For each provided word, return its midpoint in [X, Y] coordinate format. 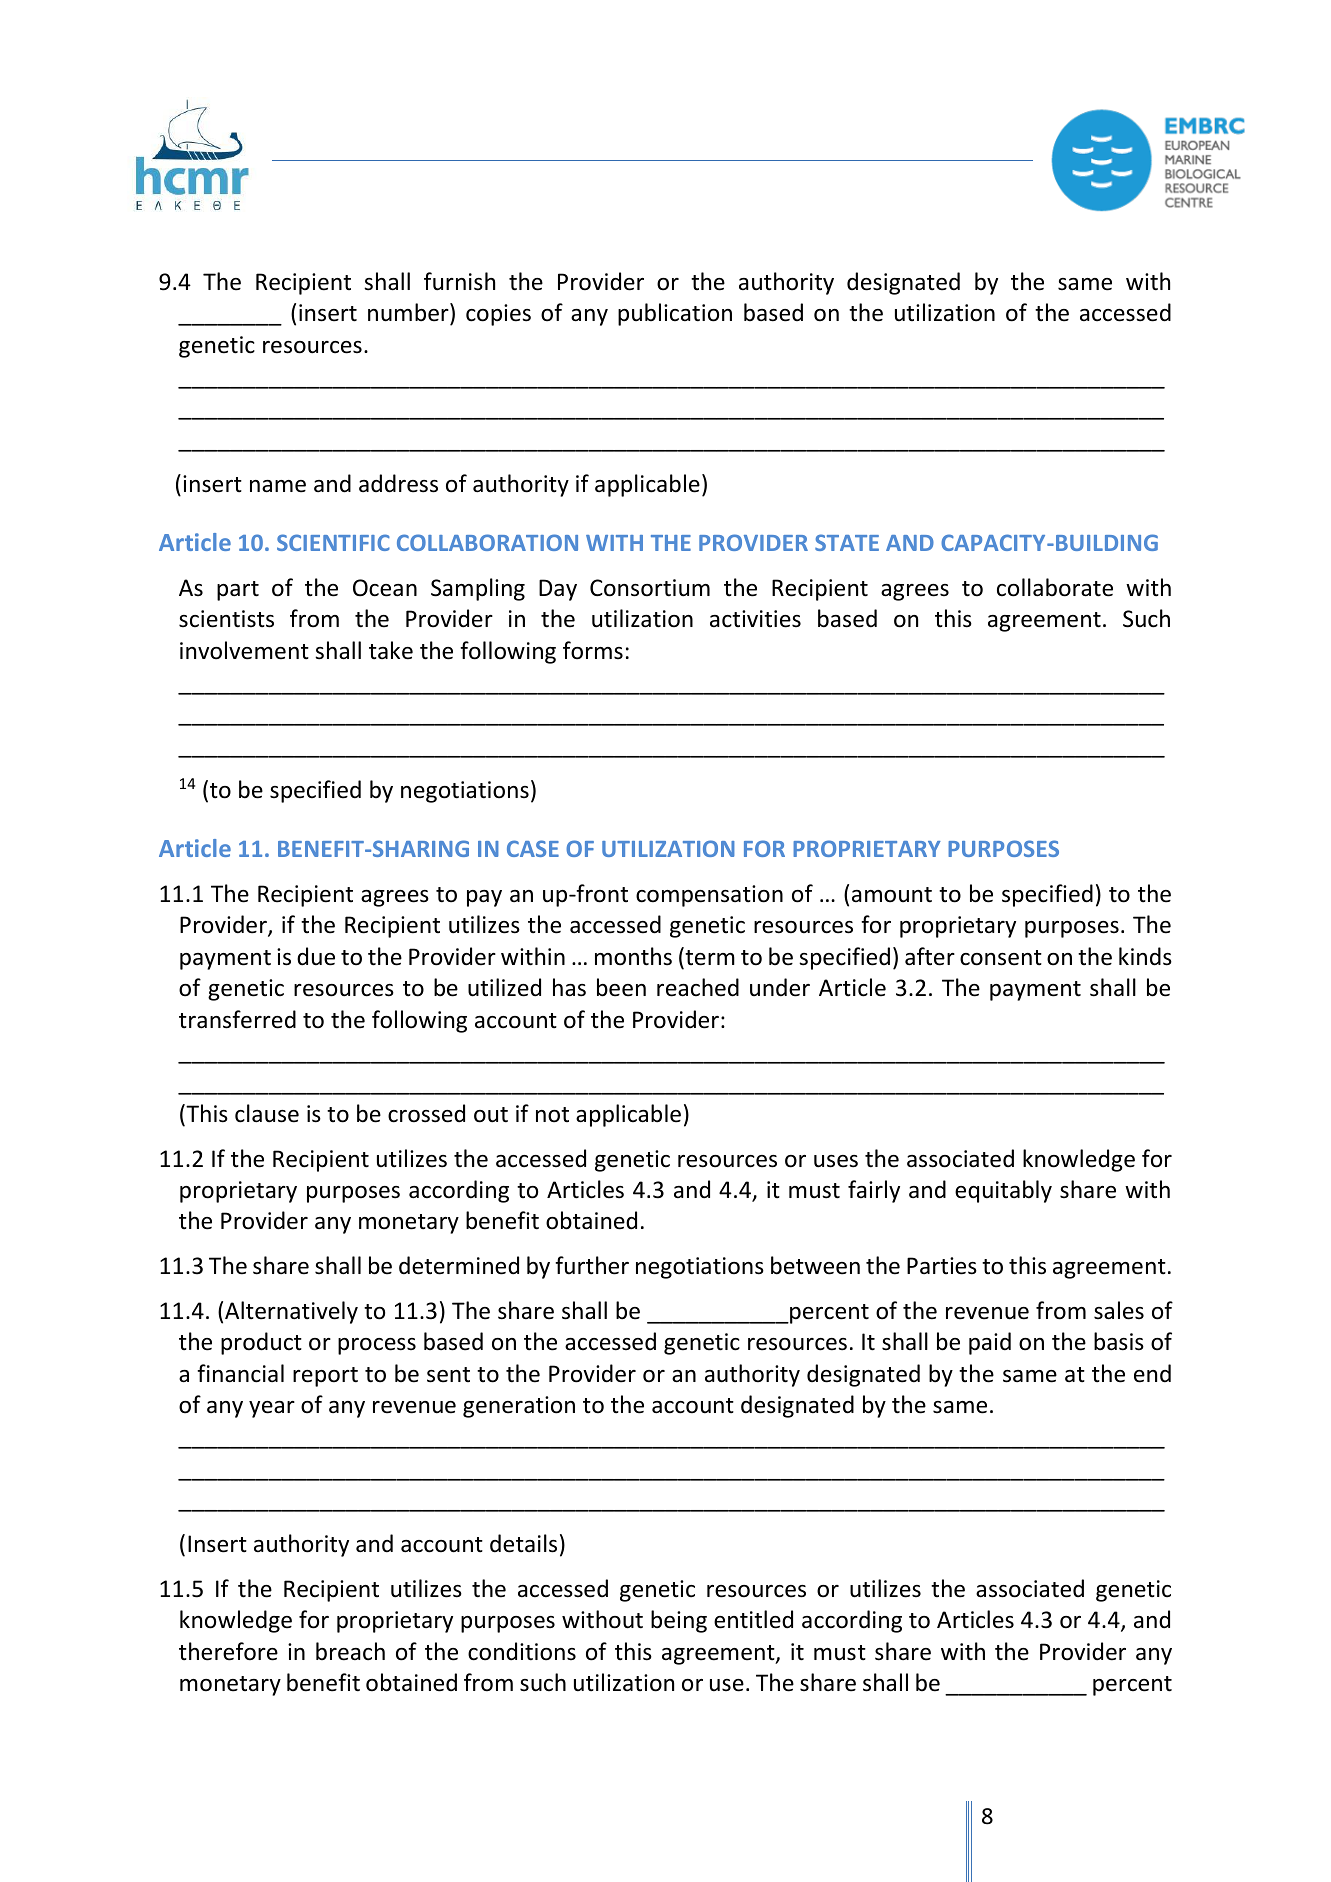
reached [698, 987]
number [409, 312]
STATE [847, 542]
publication [675, 314]
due [316, 956]
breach [350, 1651]
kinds [1145, 956]
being [679, 1621]
